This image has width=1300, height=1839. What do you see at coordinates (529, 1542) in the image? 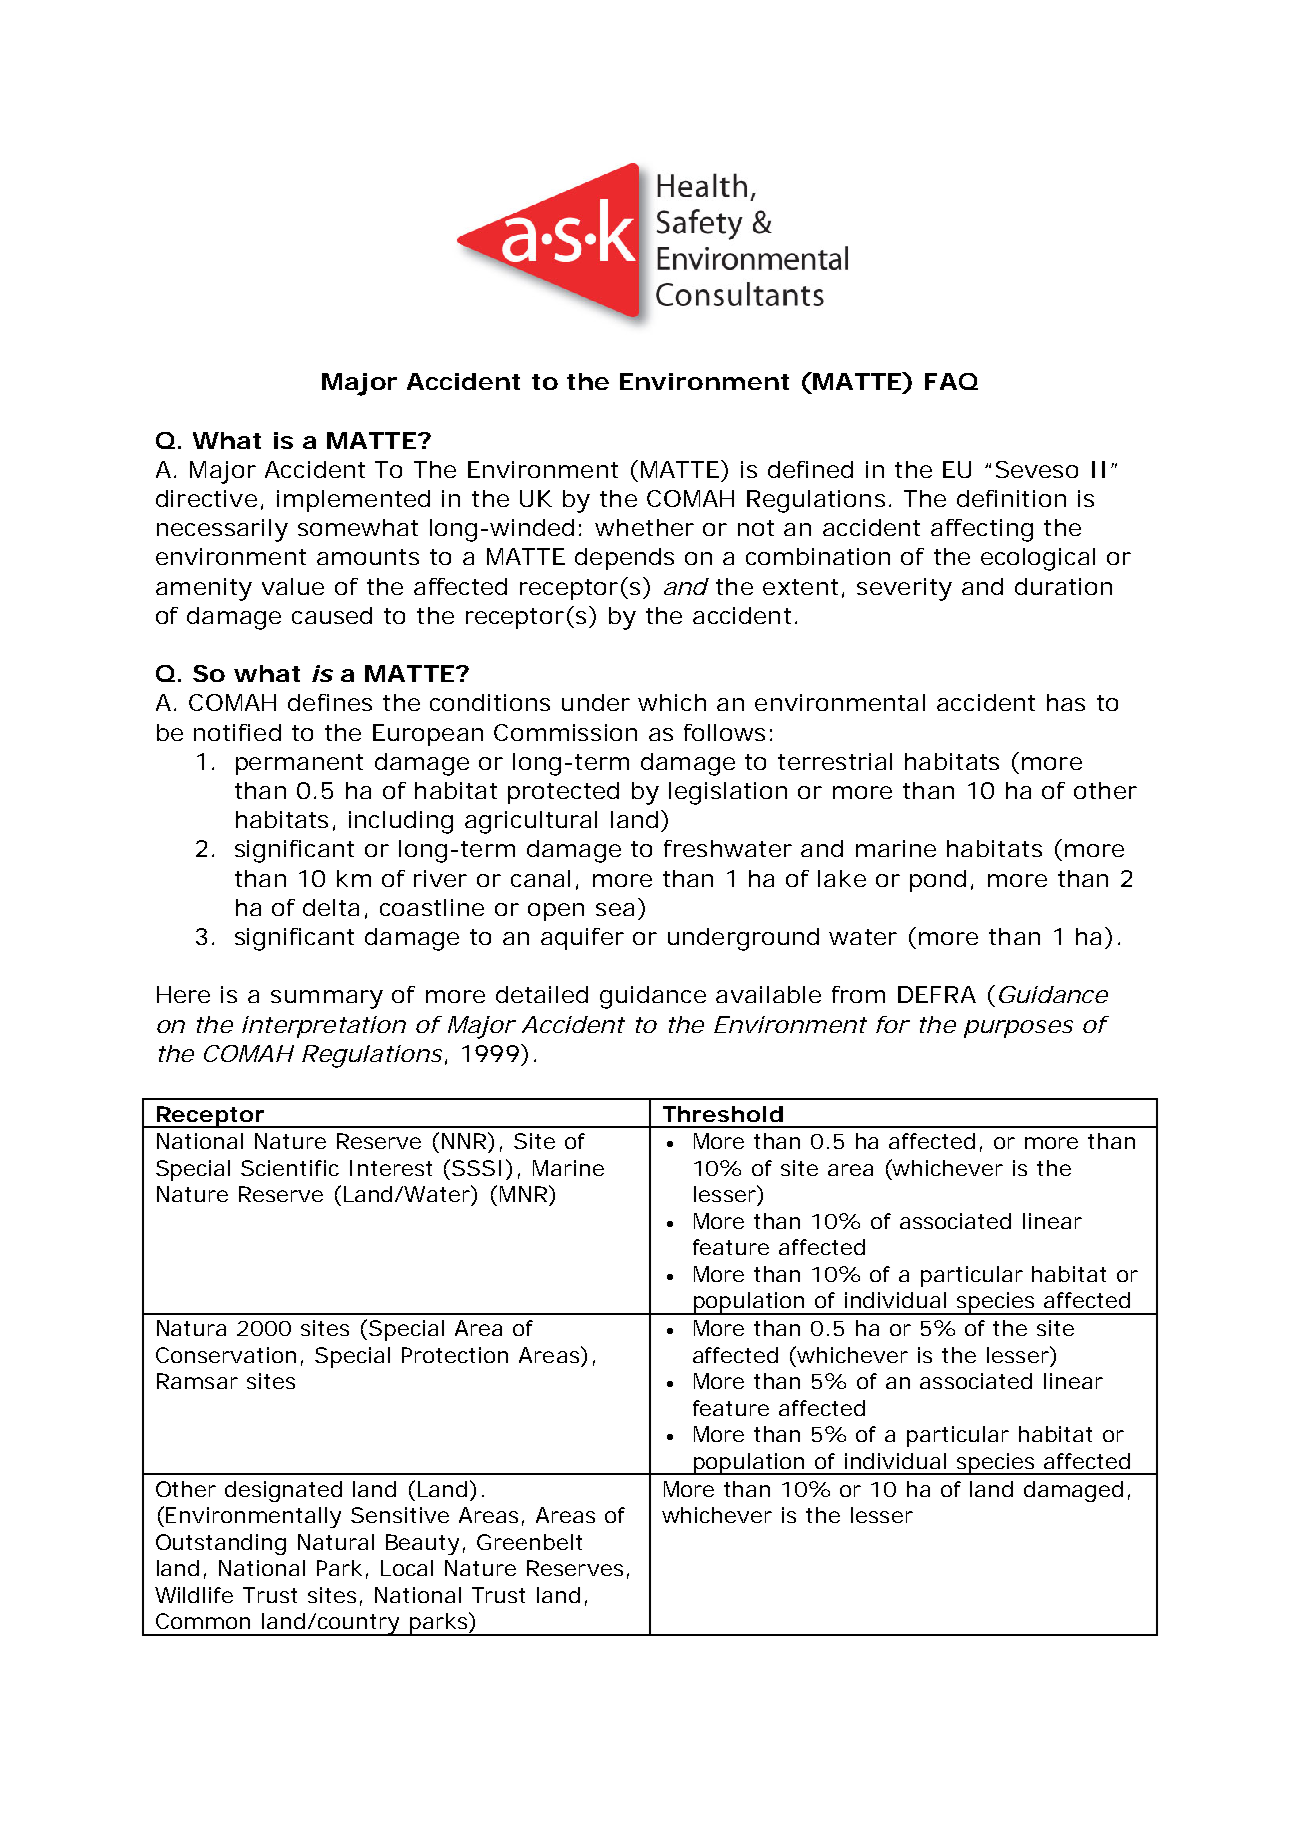
I see `Greenbelt` at bounding box center [529, 1542].
